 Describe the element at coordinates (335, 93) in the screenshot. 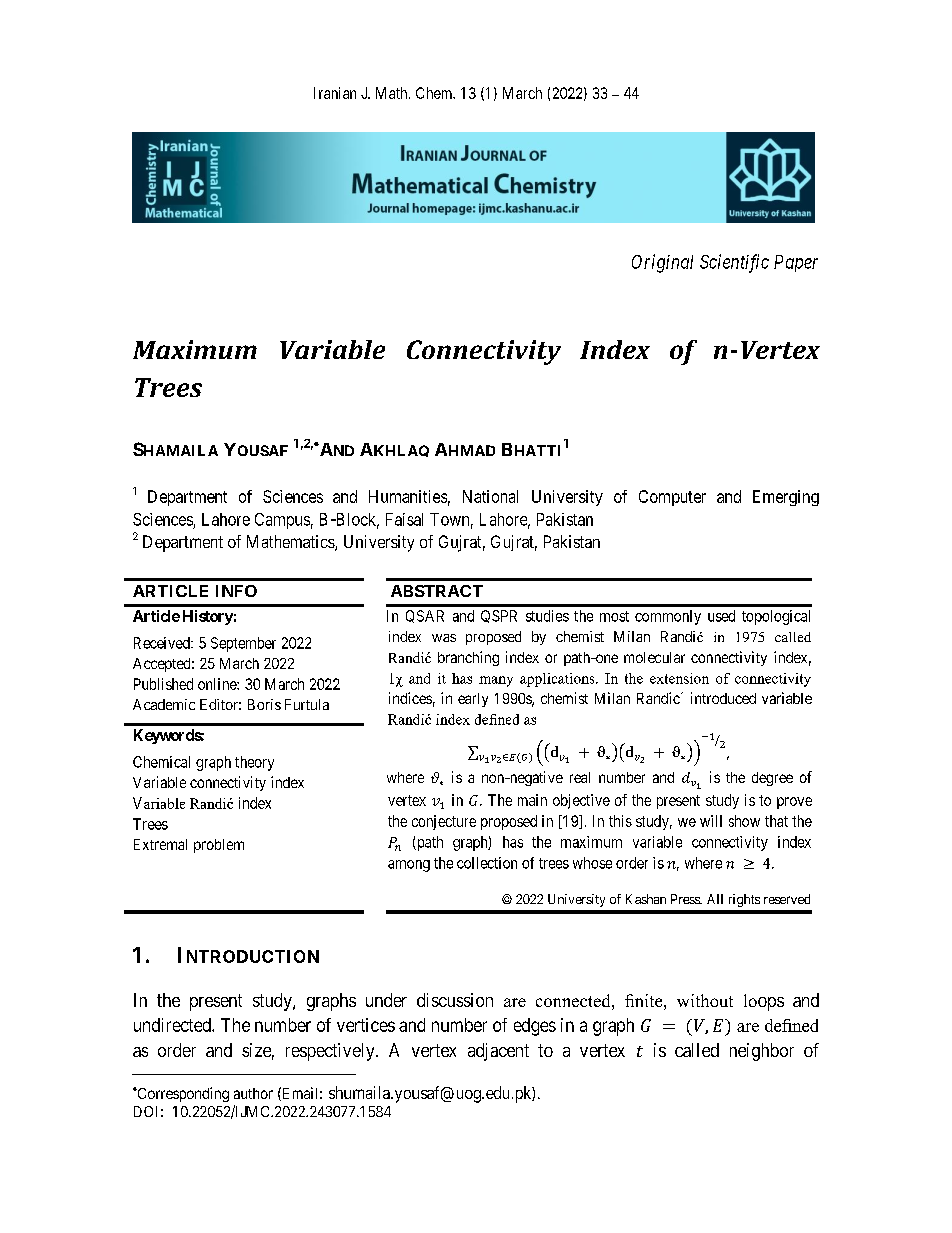

I see `Iranian` at that location.
